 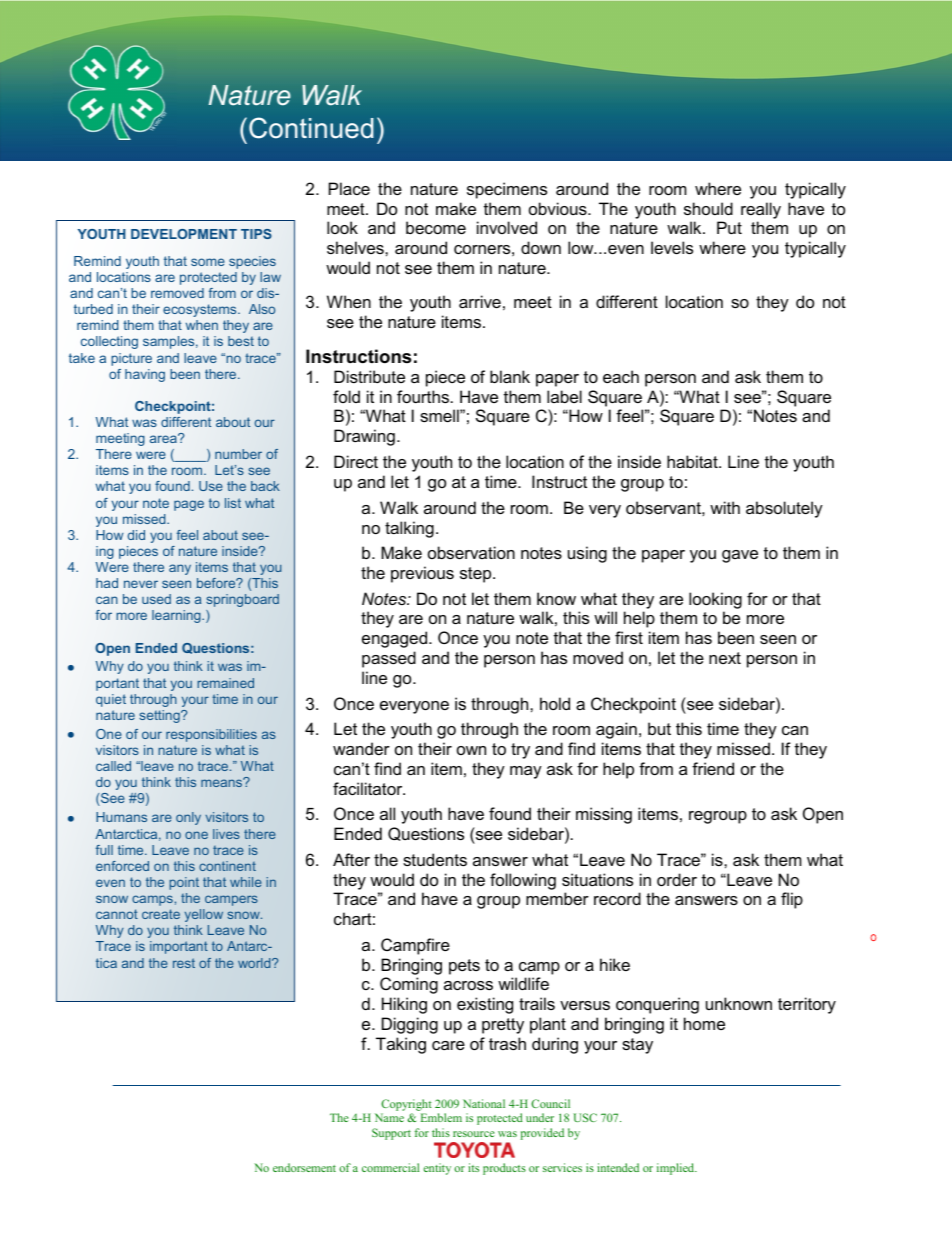 What do you see at coordinates (585, 1117) in the page?
I see `USC` at bounding box center [585, 1117].
